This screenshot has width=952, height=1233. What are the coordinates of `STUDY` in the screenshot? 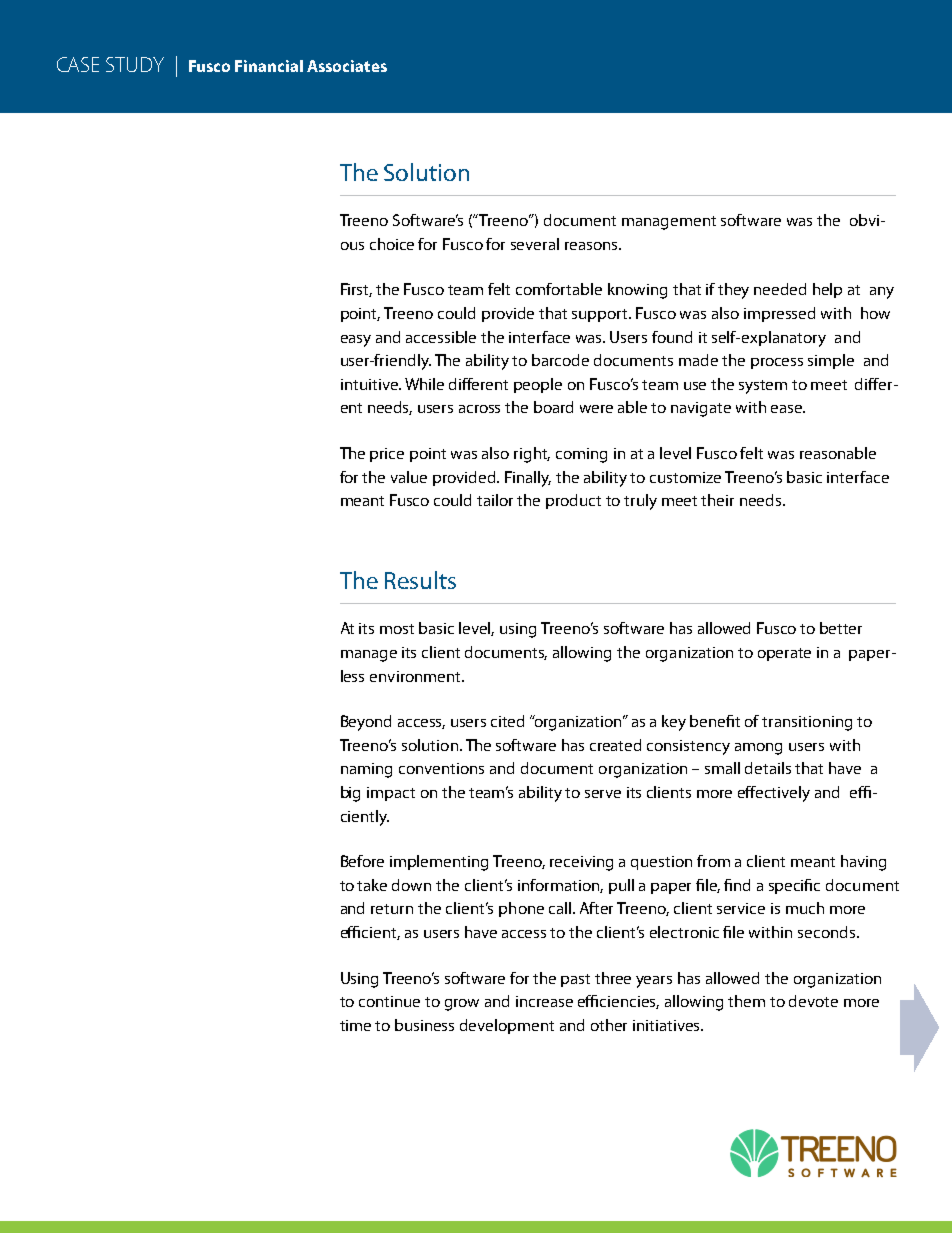 It's located at (135, 64).
